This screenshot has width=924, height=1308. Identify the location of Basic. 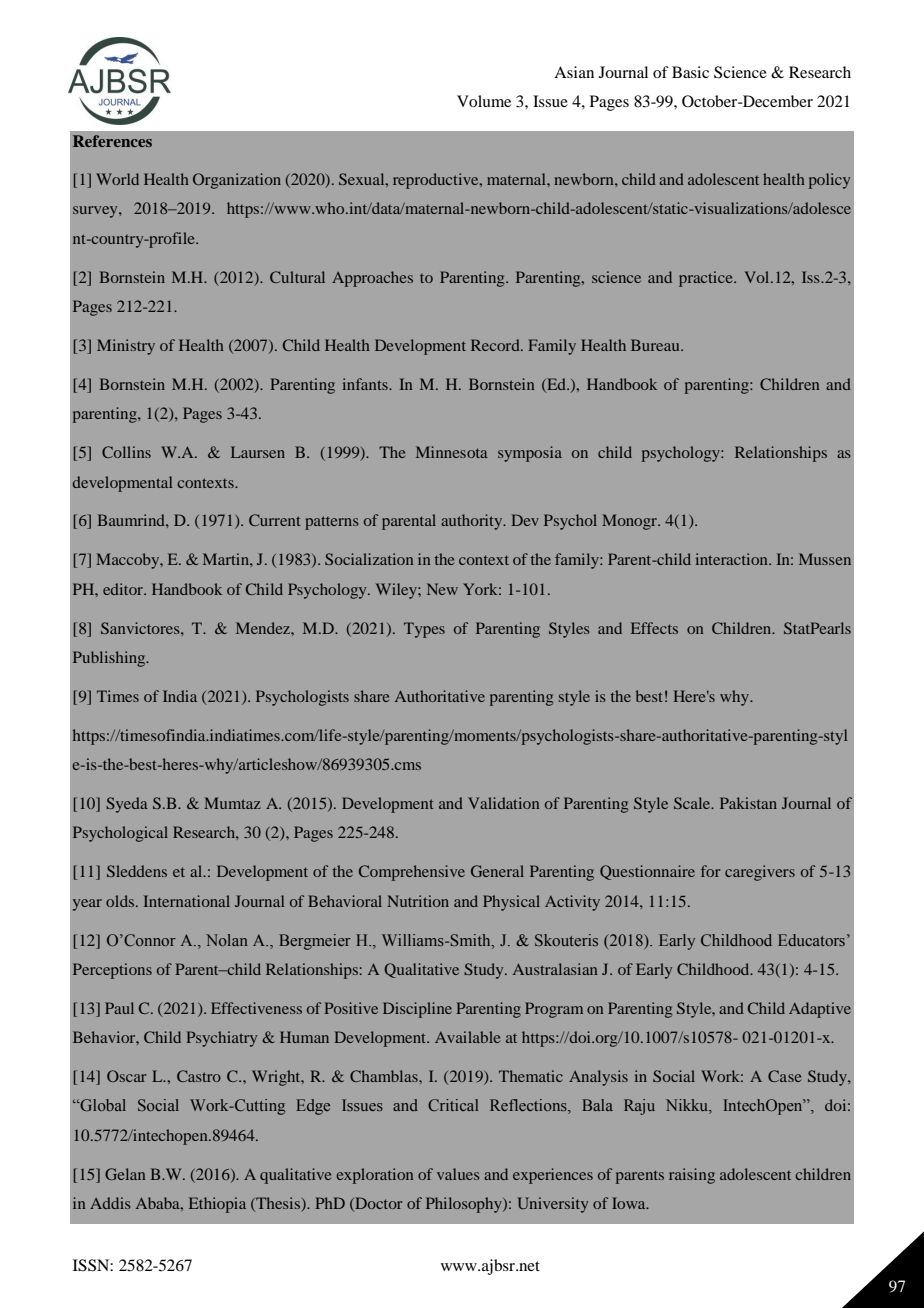
(690, 72).
